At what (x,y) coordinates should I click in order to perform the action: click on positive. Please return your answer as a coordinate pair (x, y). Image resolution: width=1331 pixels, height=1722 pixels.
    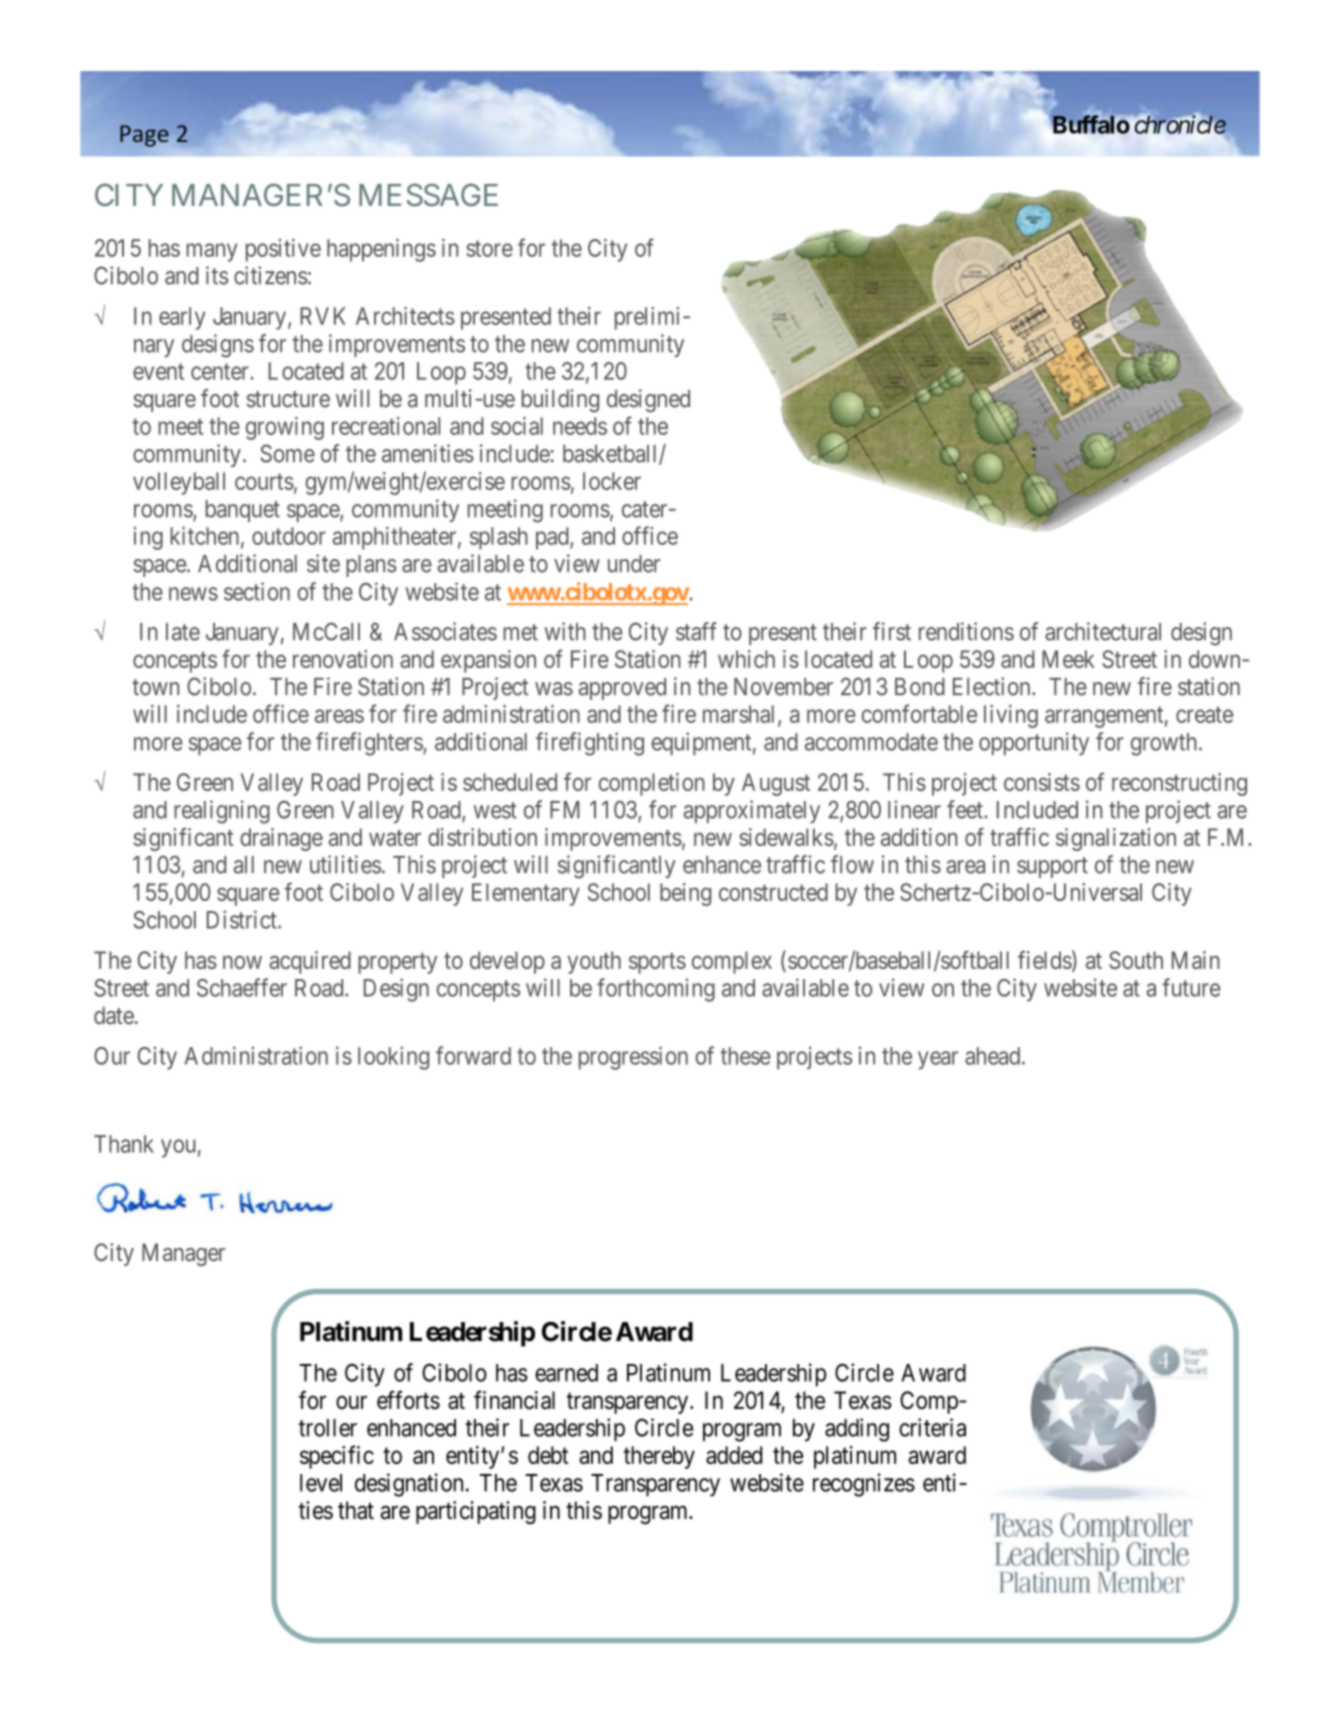
    Looking at the image, I should click on (283, 250).
